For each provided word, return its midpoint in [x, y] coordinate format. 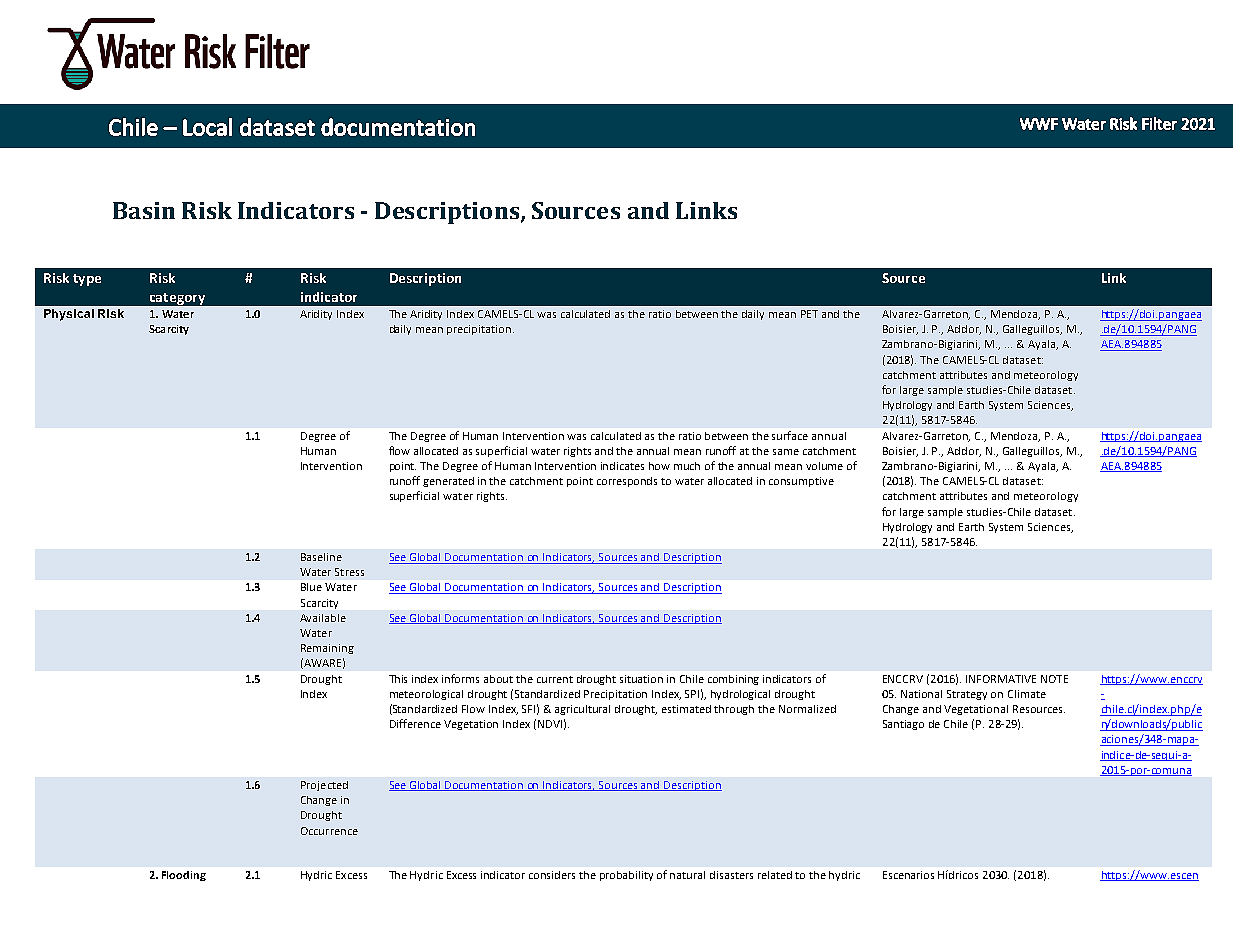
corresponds [627, 482]
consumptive [801, 482]
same [786, 452]
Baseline [321, 557]
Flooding [184, 876]
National [921, 694]
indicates [622, 466]
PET [809, 314]
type [87, 280]
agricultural [582, 710]
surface [790, 435]
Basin [144, 210]
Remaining [327, 649]
